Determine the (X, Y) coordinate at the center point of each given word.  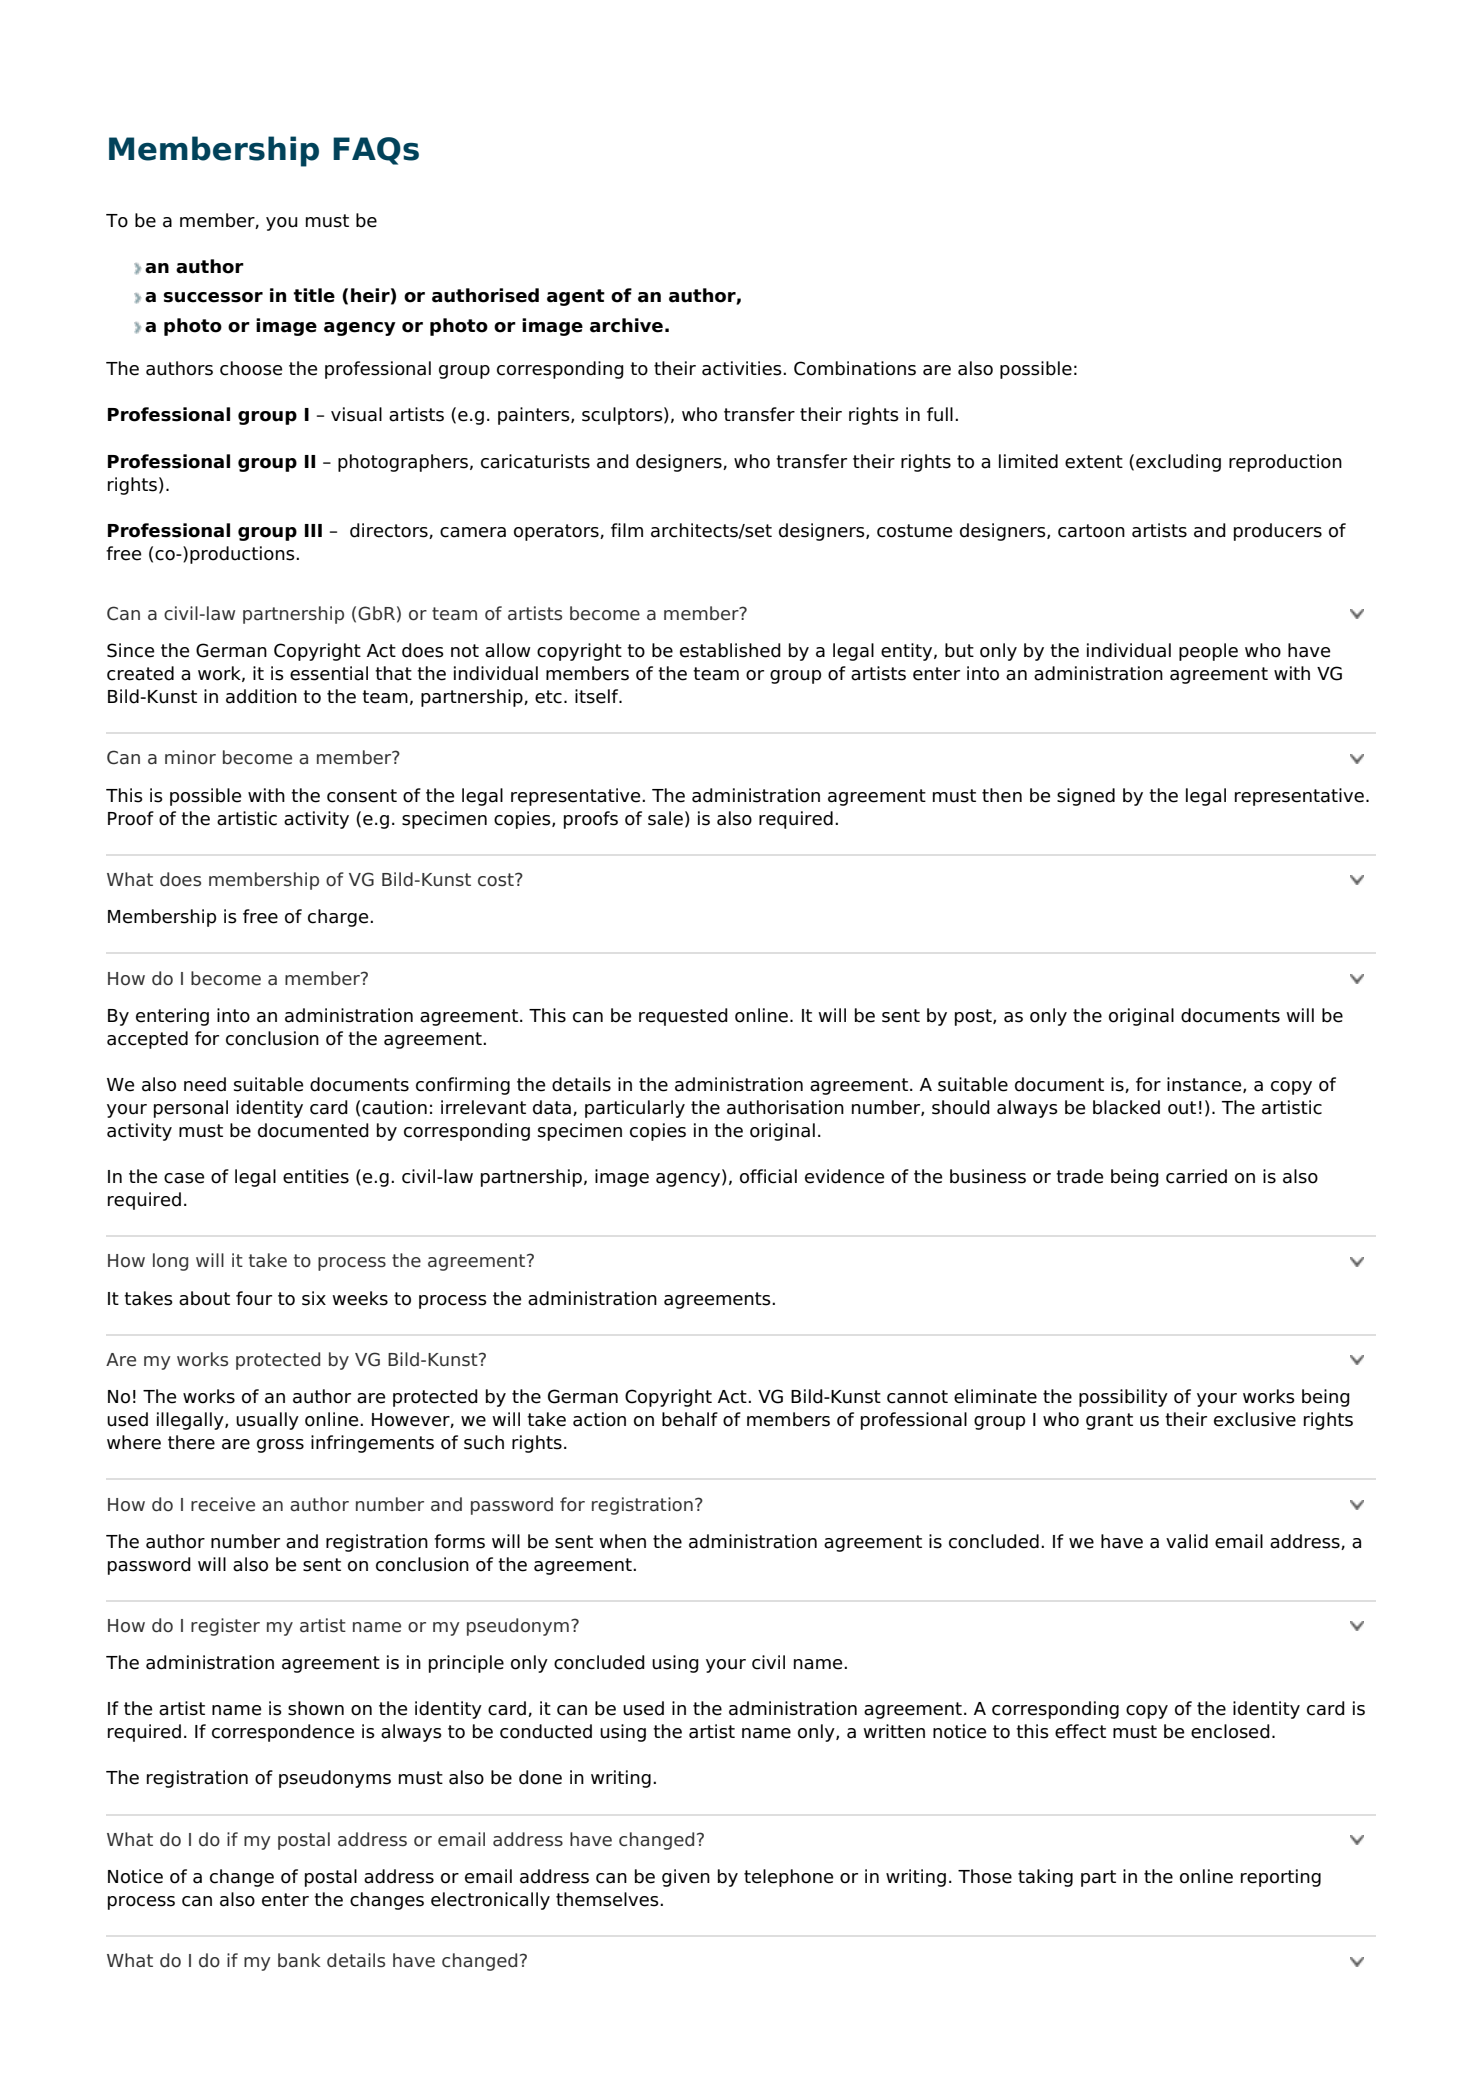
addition (261, 696)
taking (1045, 1878)
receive (223, 1504)
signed (1086, 797)
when (622, 1541)
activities (743, 368)
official (768, 1176)
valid (1187, 1541)
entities (316, 1176)
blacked (1126, 1107)
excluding (1178, 463)
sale (665, 818)
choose (251, 368)
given (686, 1878)
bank (299, 1960)
